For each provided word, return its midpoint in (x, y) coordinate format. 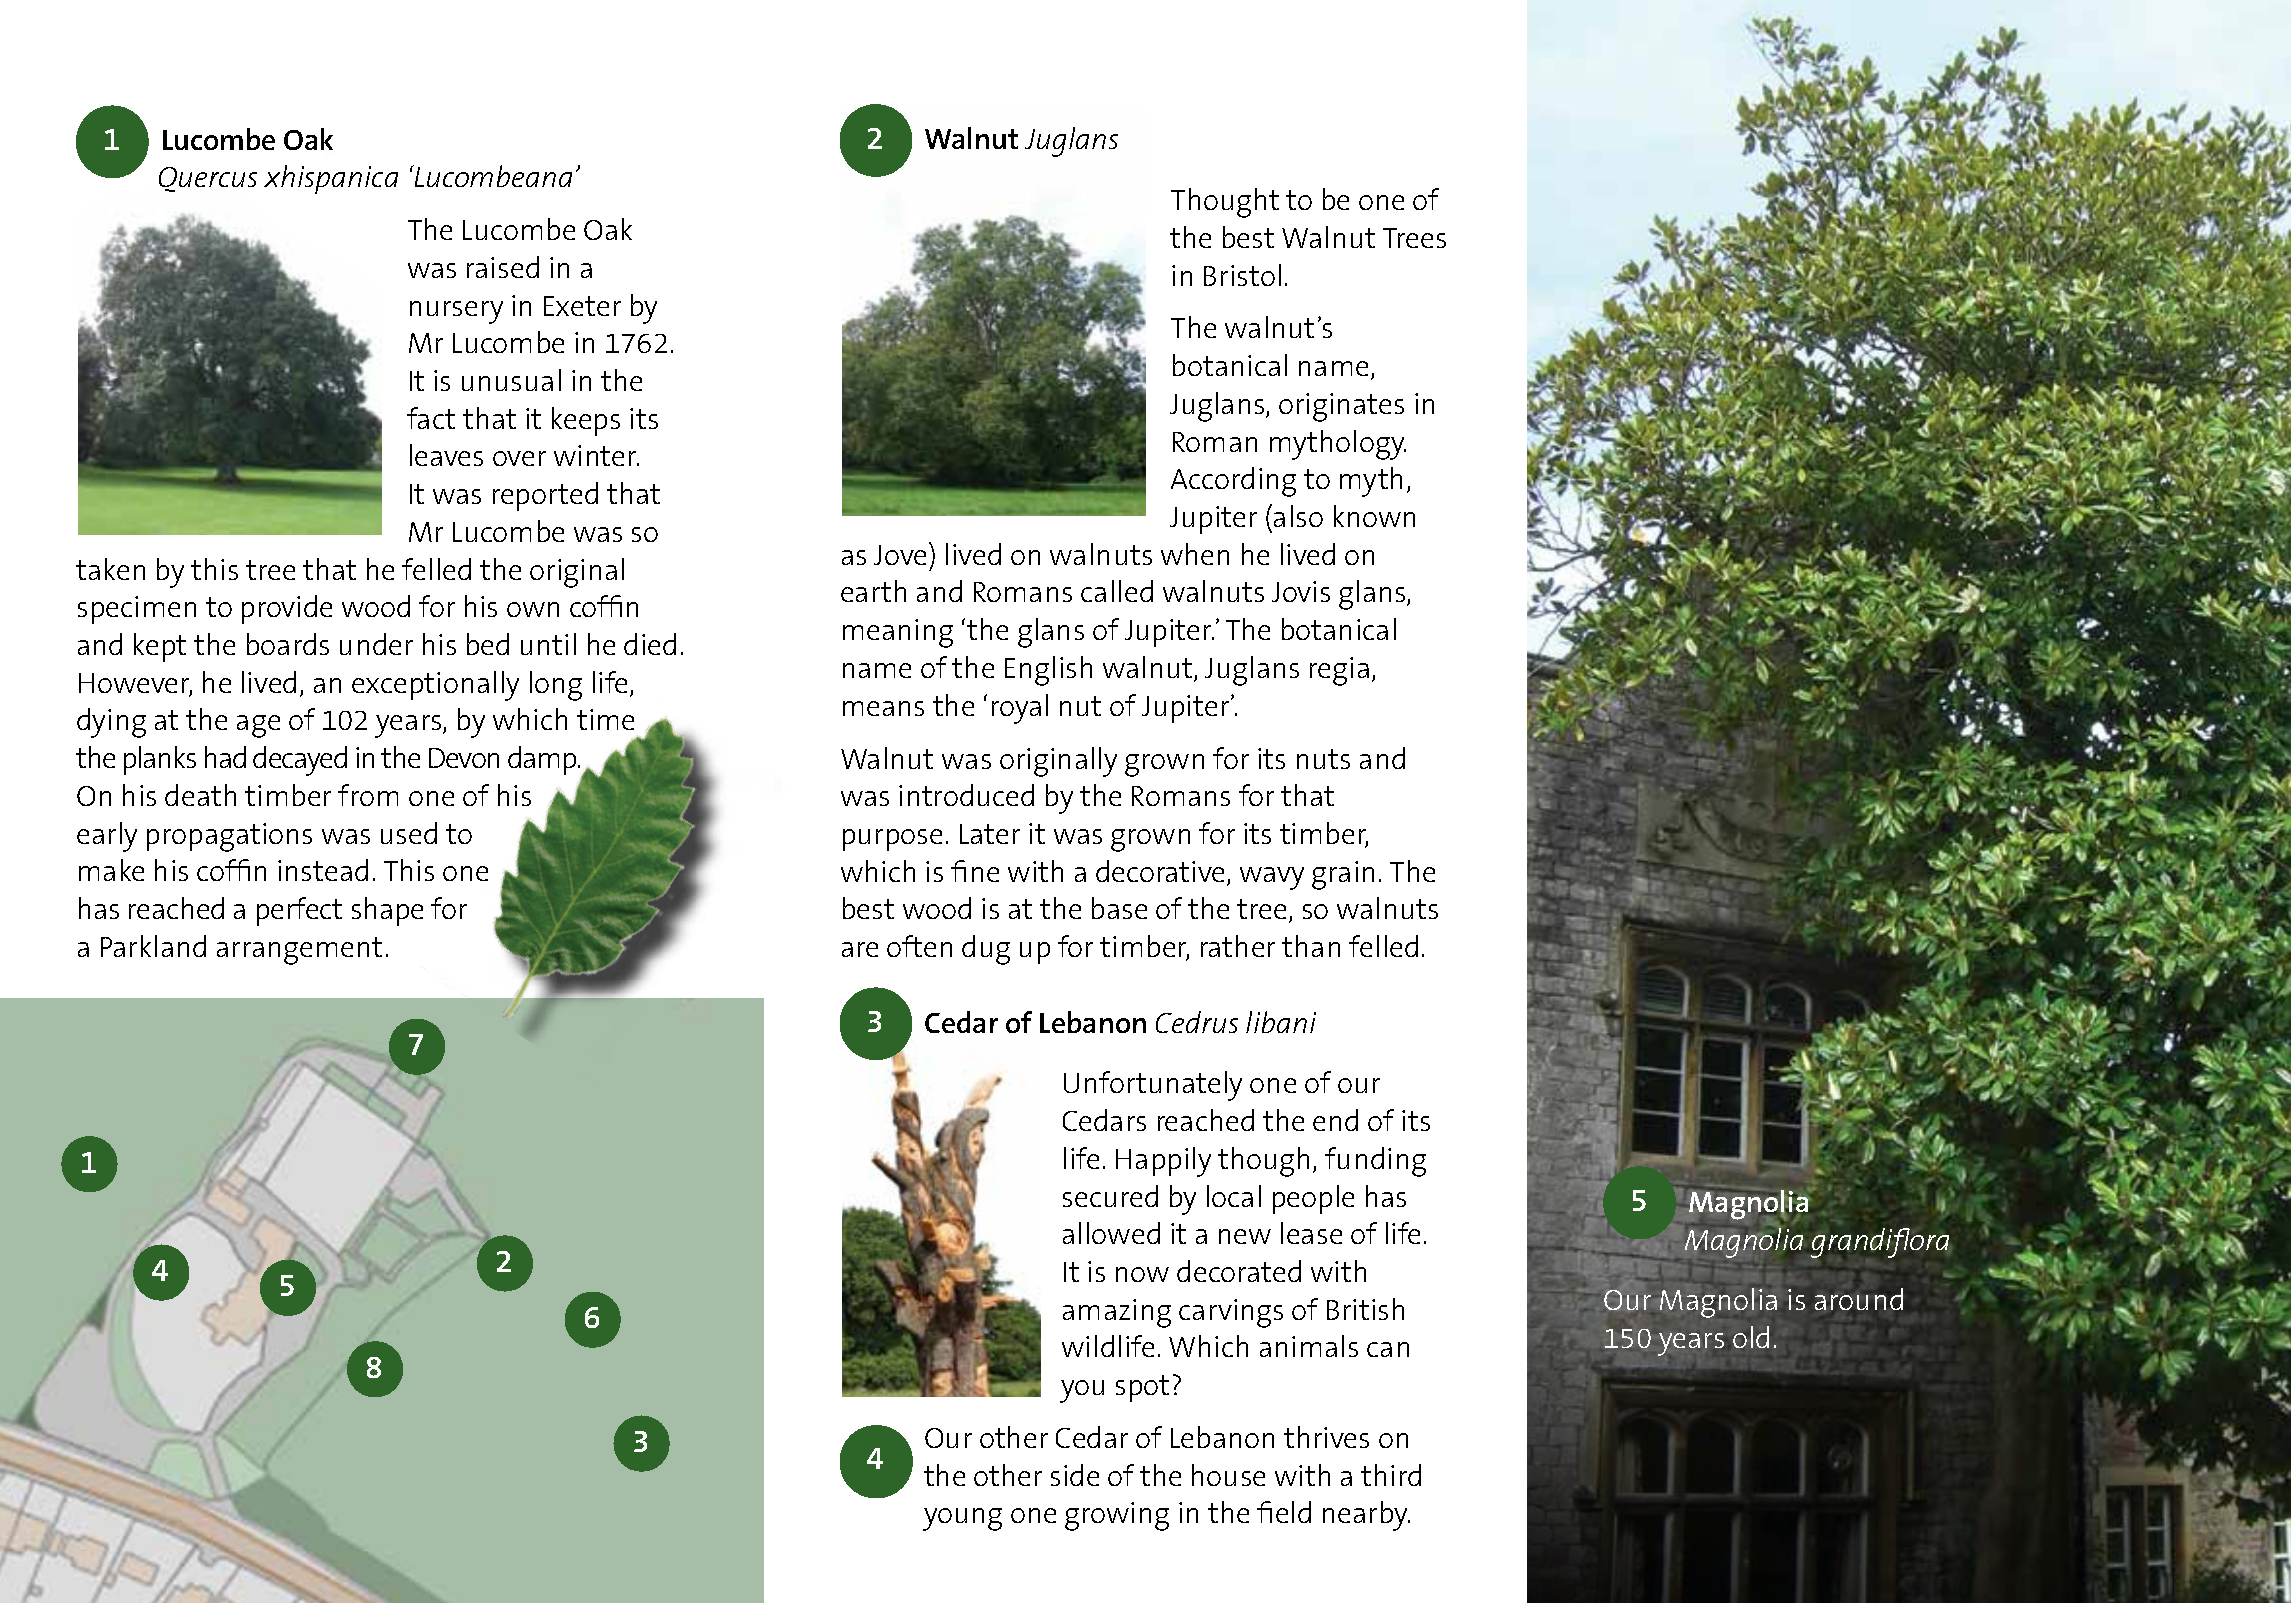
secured (1110, 1196)
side (1075, 1475)
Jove (900, 555)
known (1374, 516)
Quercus (208, 179)
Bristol (1242, 275)
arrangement (299, 951)
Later (990, 834)
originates (1341, 407)
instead (323, 870)
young (962, 1519)
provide (287, 609)
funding (1375, 1162)
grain (1343, 875)
